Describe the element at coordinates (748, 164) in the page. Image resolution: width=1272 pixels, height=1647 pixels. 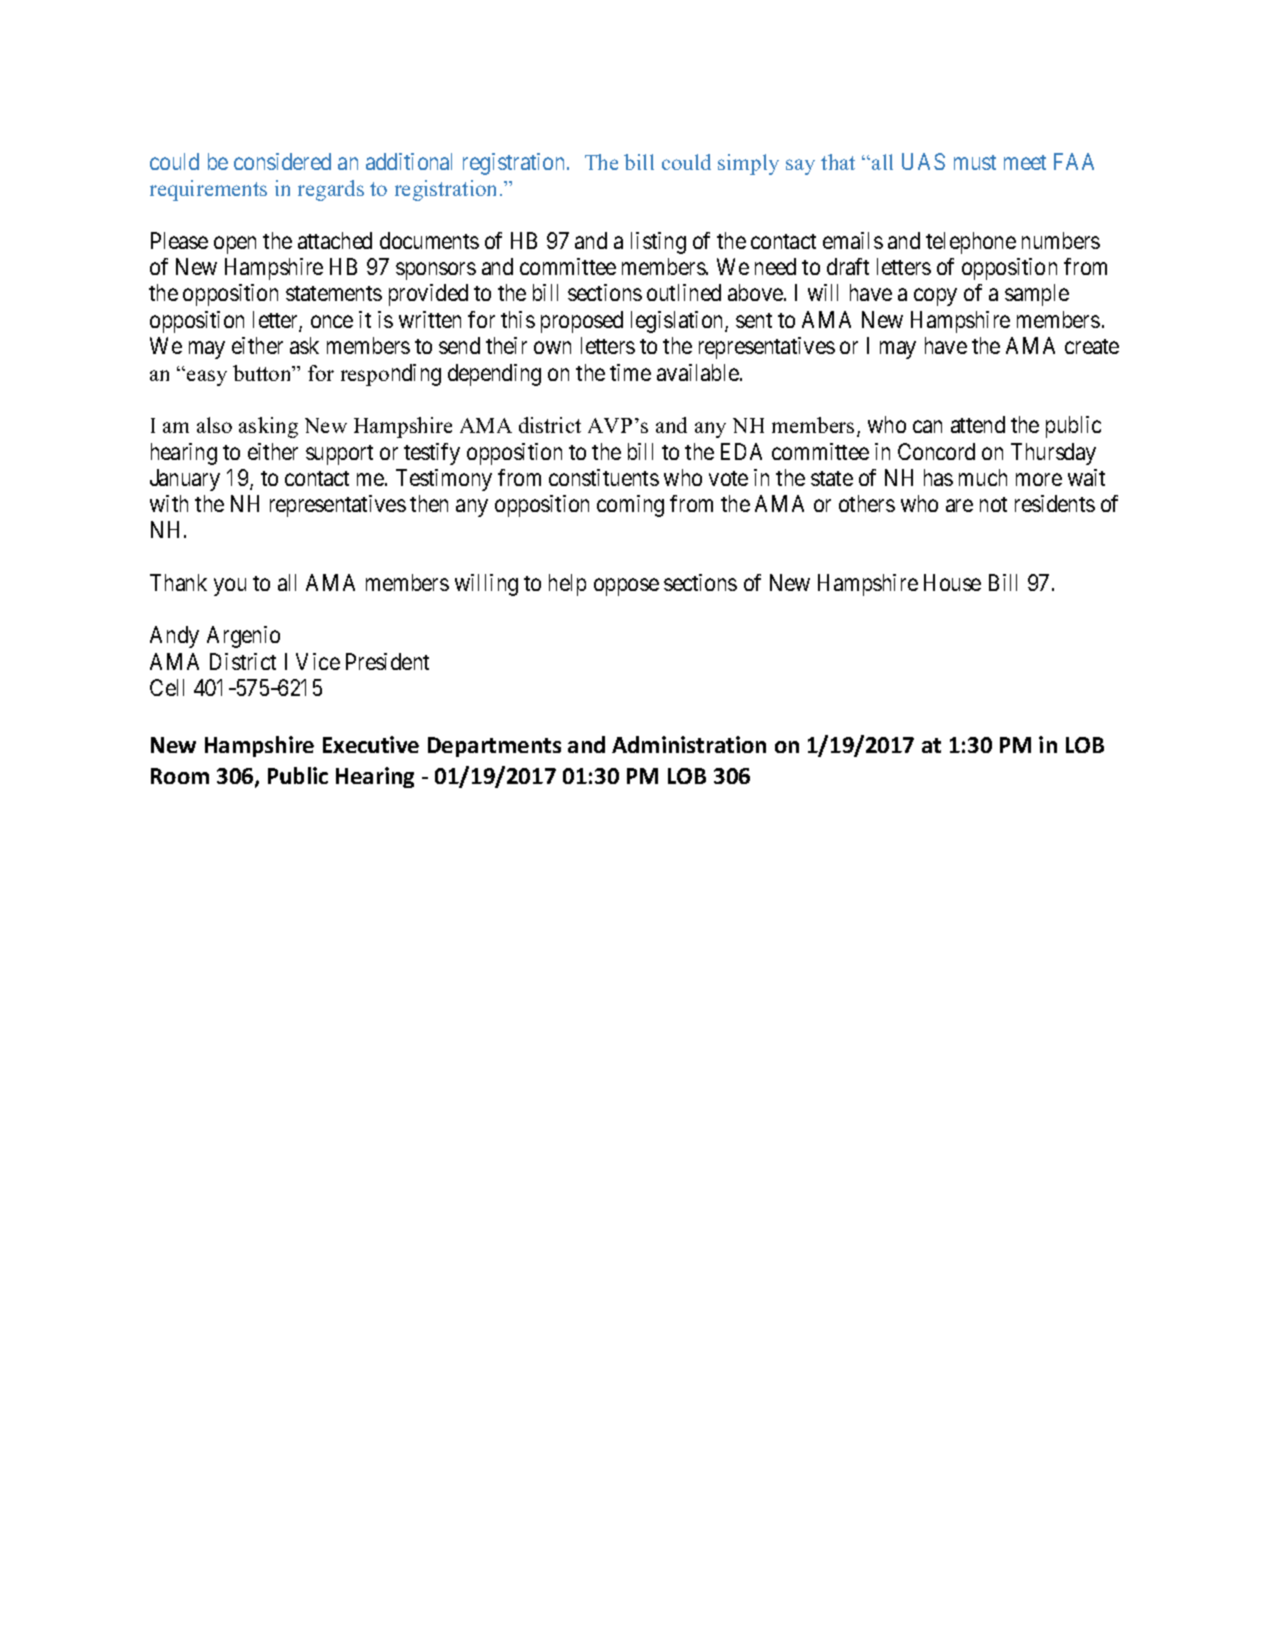
I see `simply` at that location.
